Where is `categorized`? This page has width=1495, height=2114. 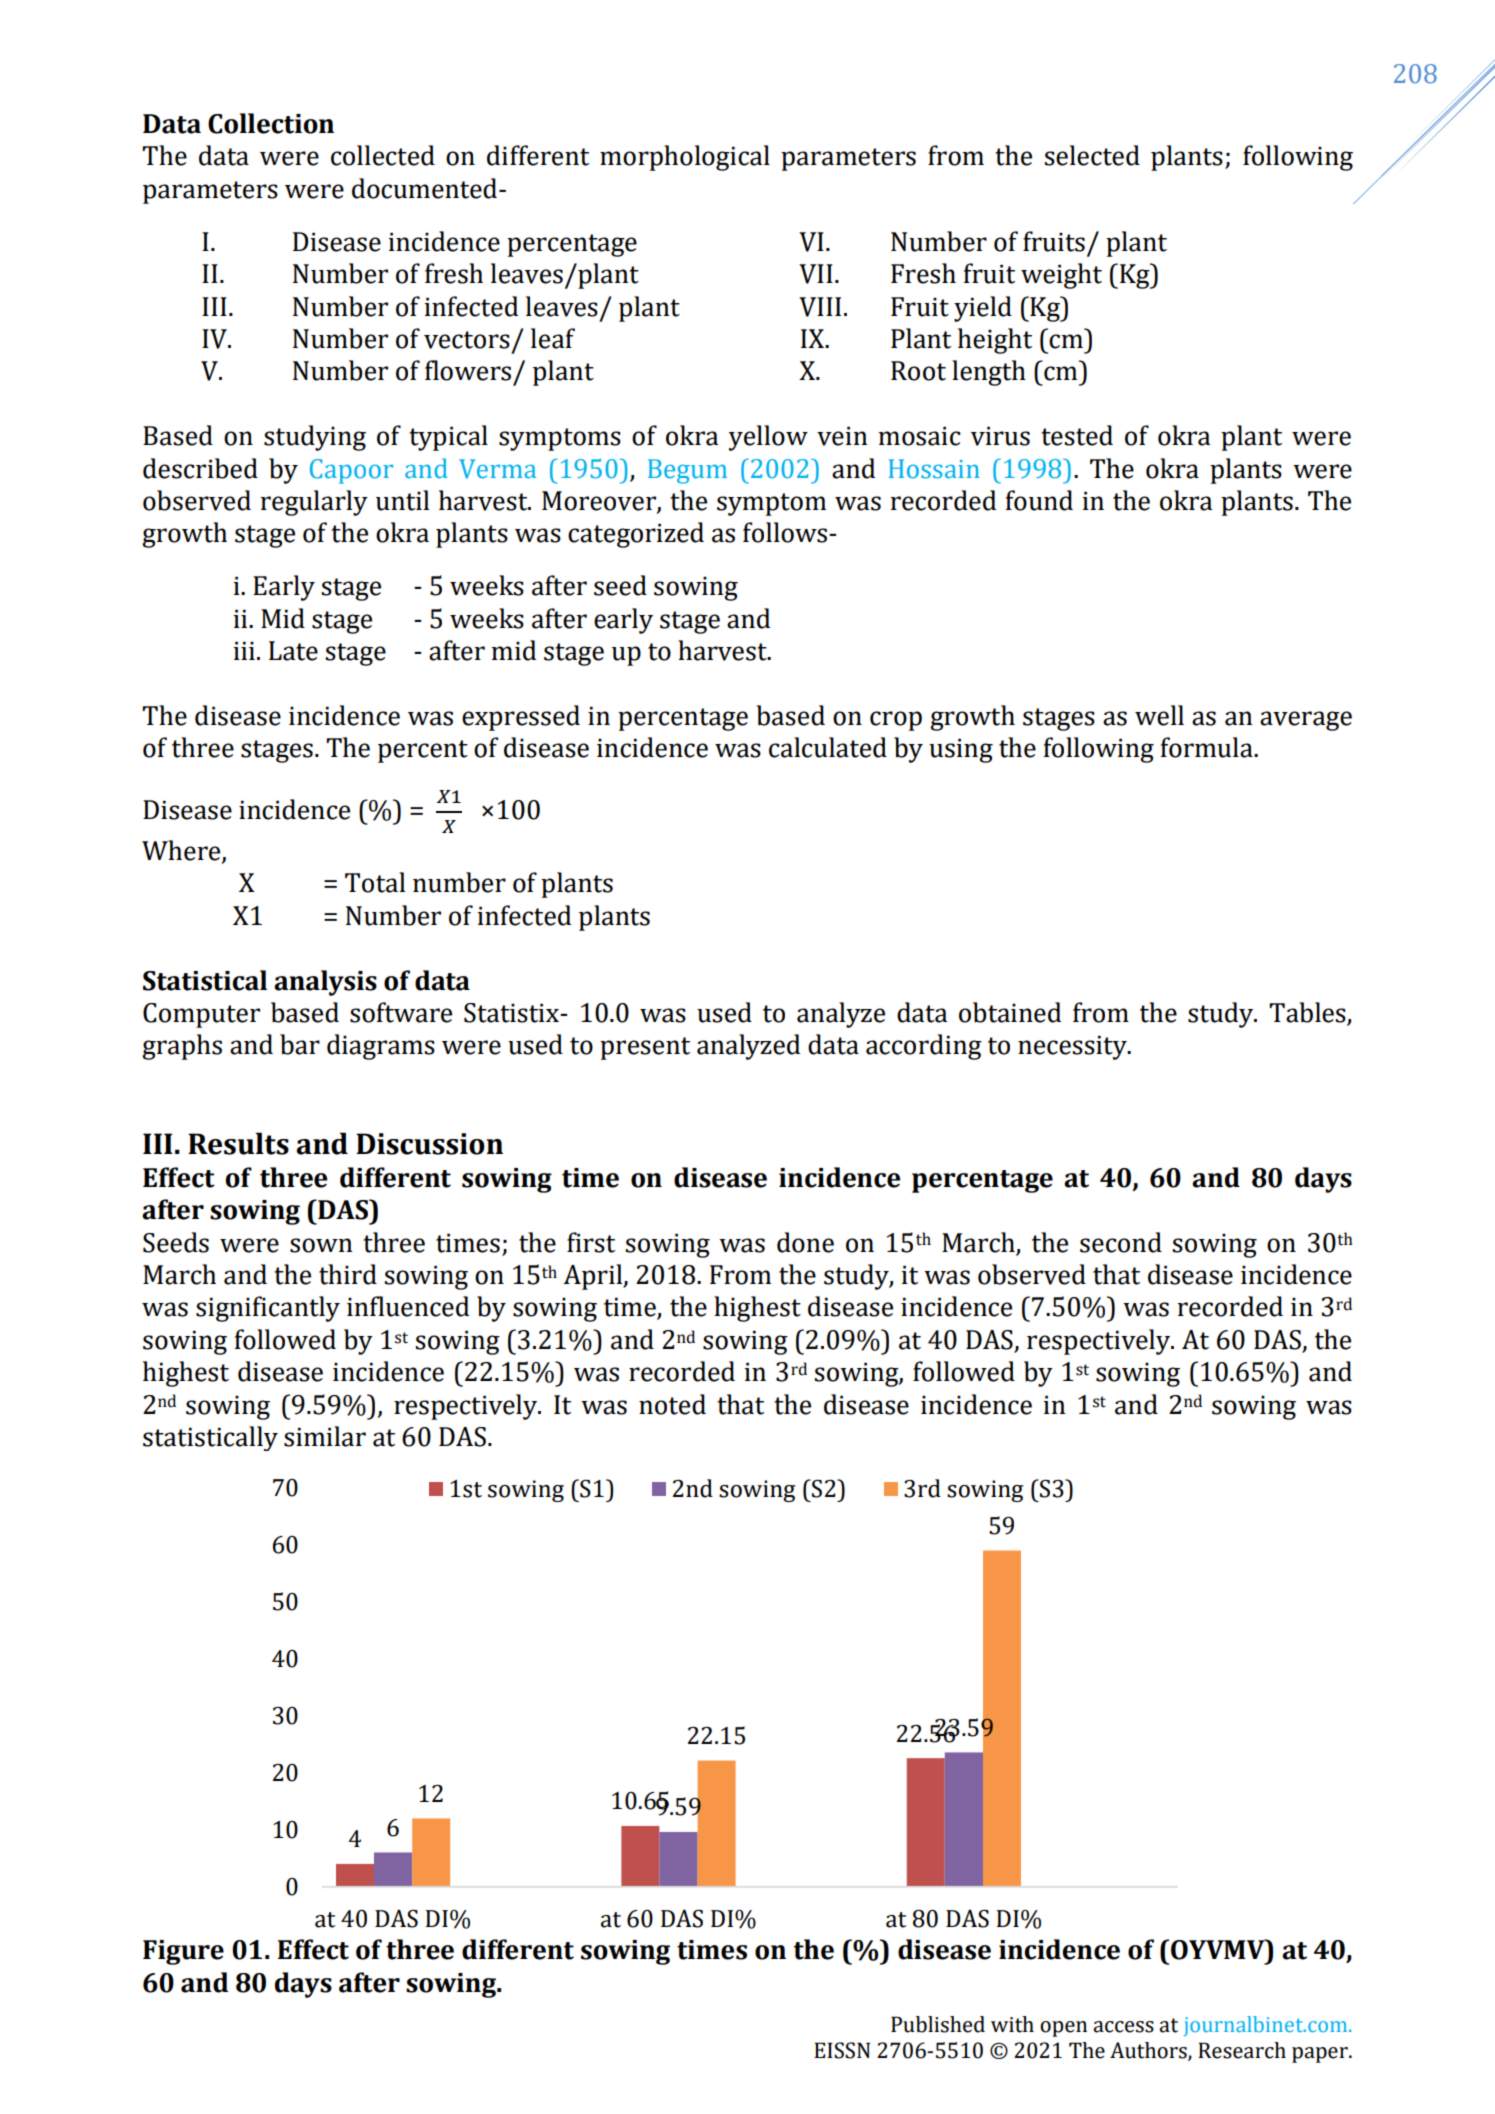
categorized is located at coordinates (636, 535).
